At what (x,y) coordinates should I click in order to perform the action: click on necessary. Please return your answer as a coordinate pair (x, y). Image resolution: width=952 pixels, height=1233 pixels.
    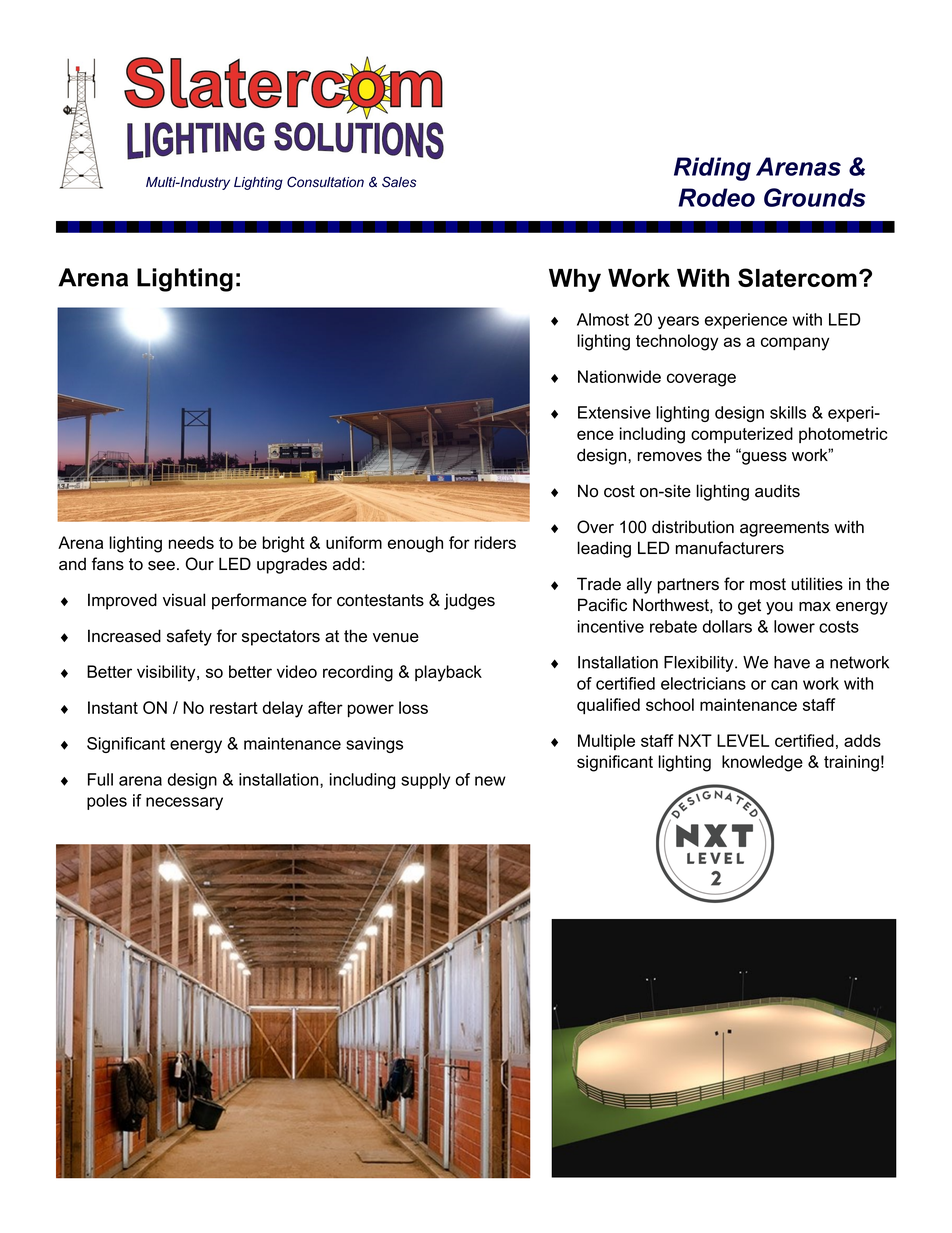
    Looking at the image, I should click on (184, 803).
